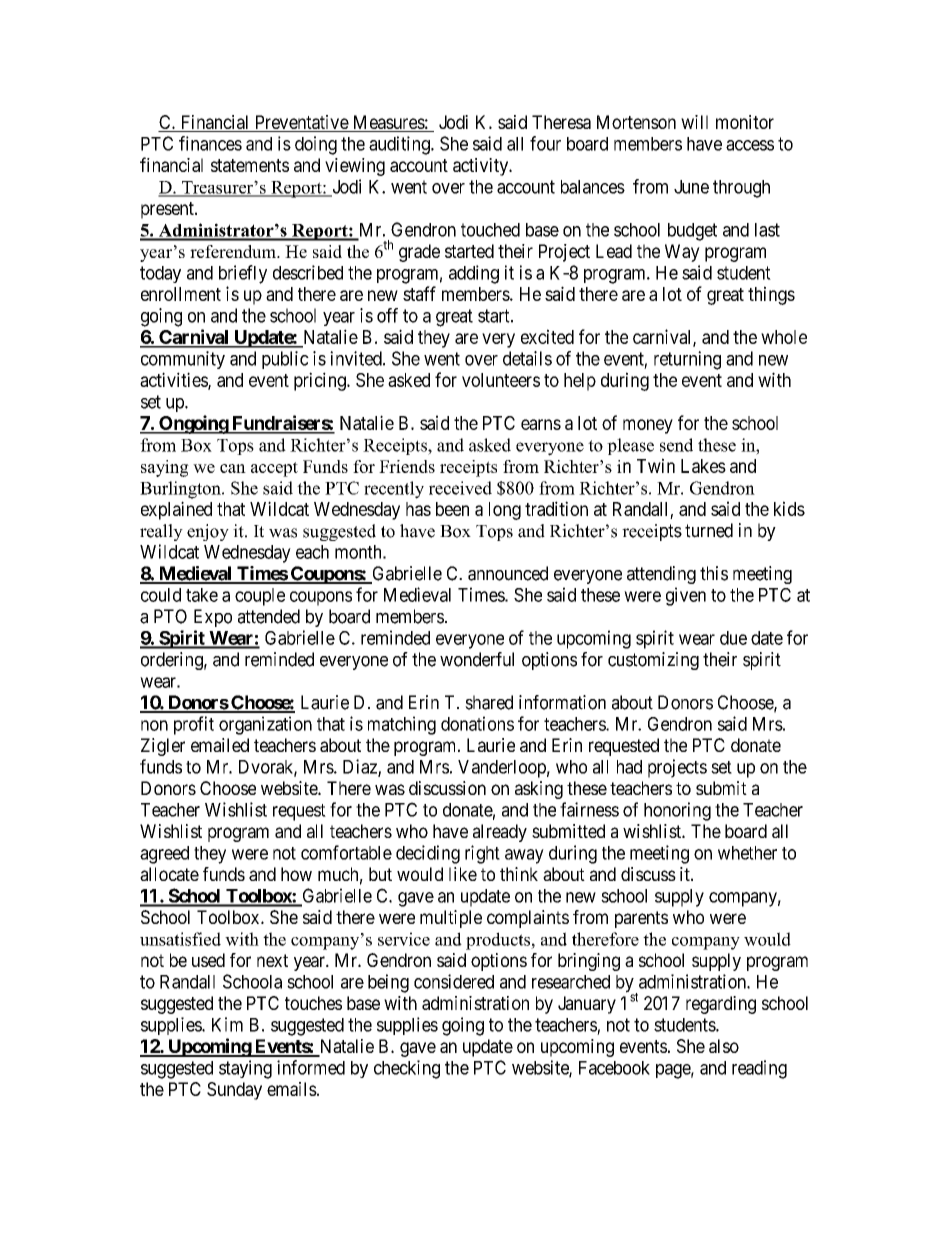 Image resolution: width=952 pixels, height=1233 pixels. I want to click on activity, so click(482, 167).
